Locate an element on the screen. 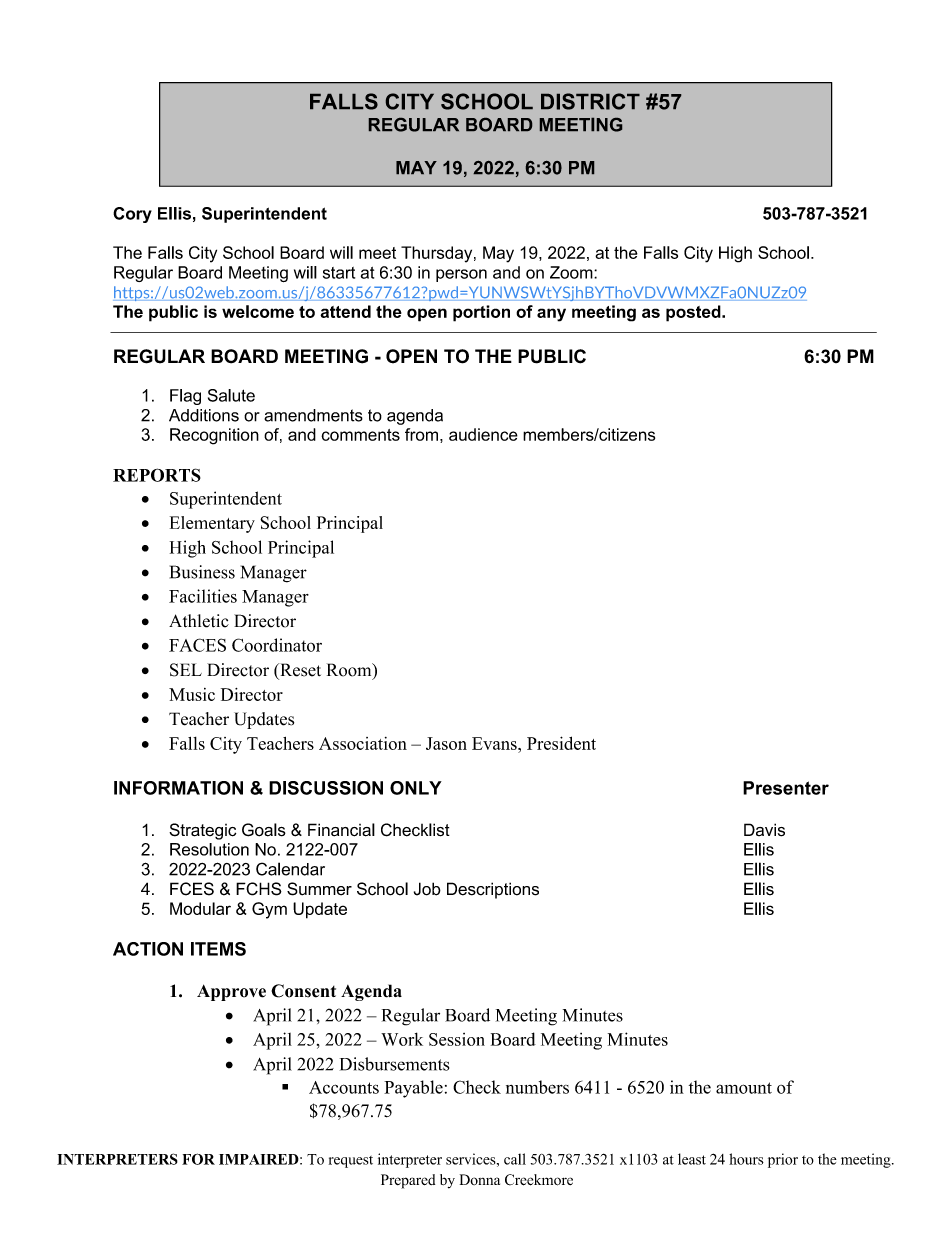 This screenshot has height=1233, width=952. Strategic is located at coordinates (202, 831).
